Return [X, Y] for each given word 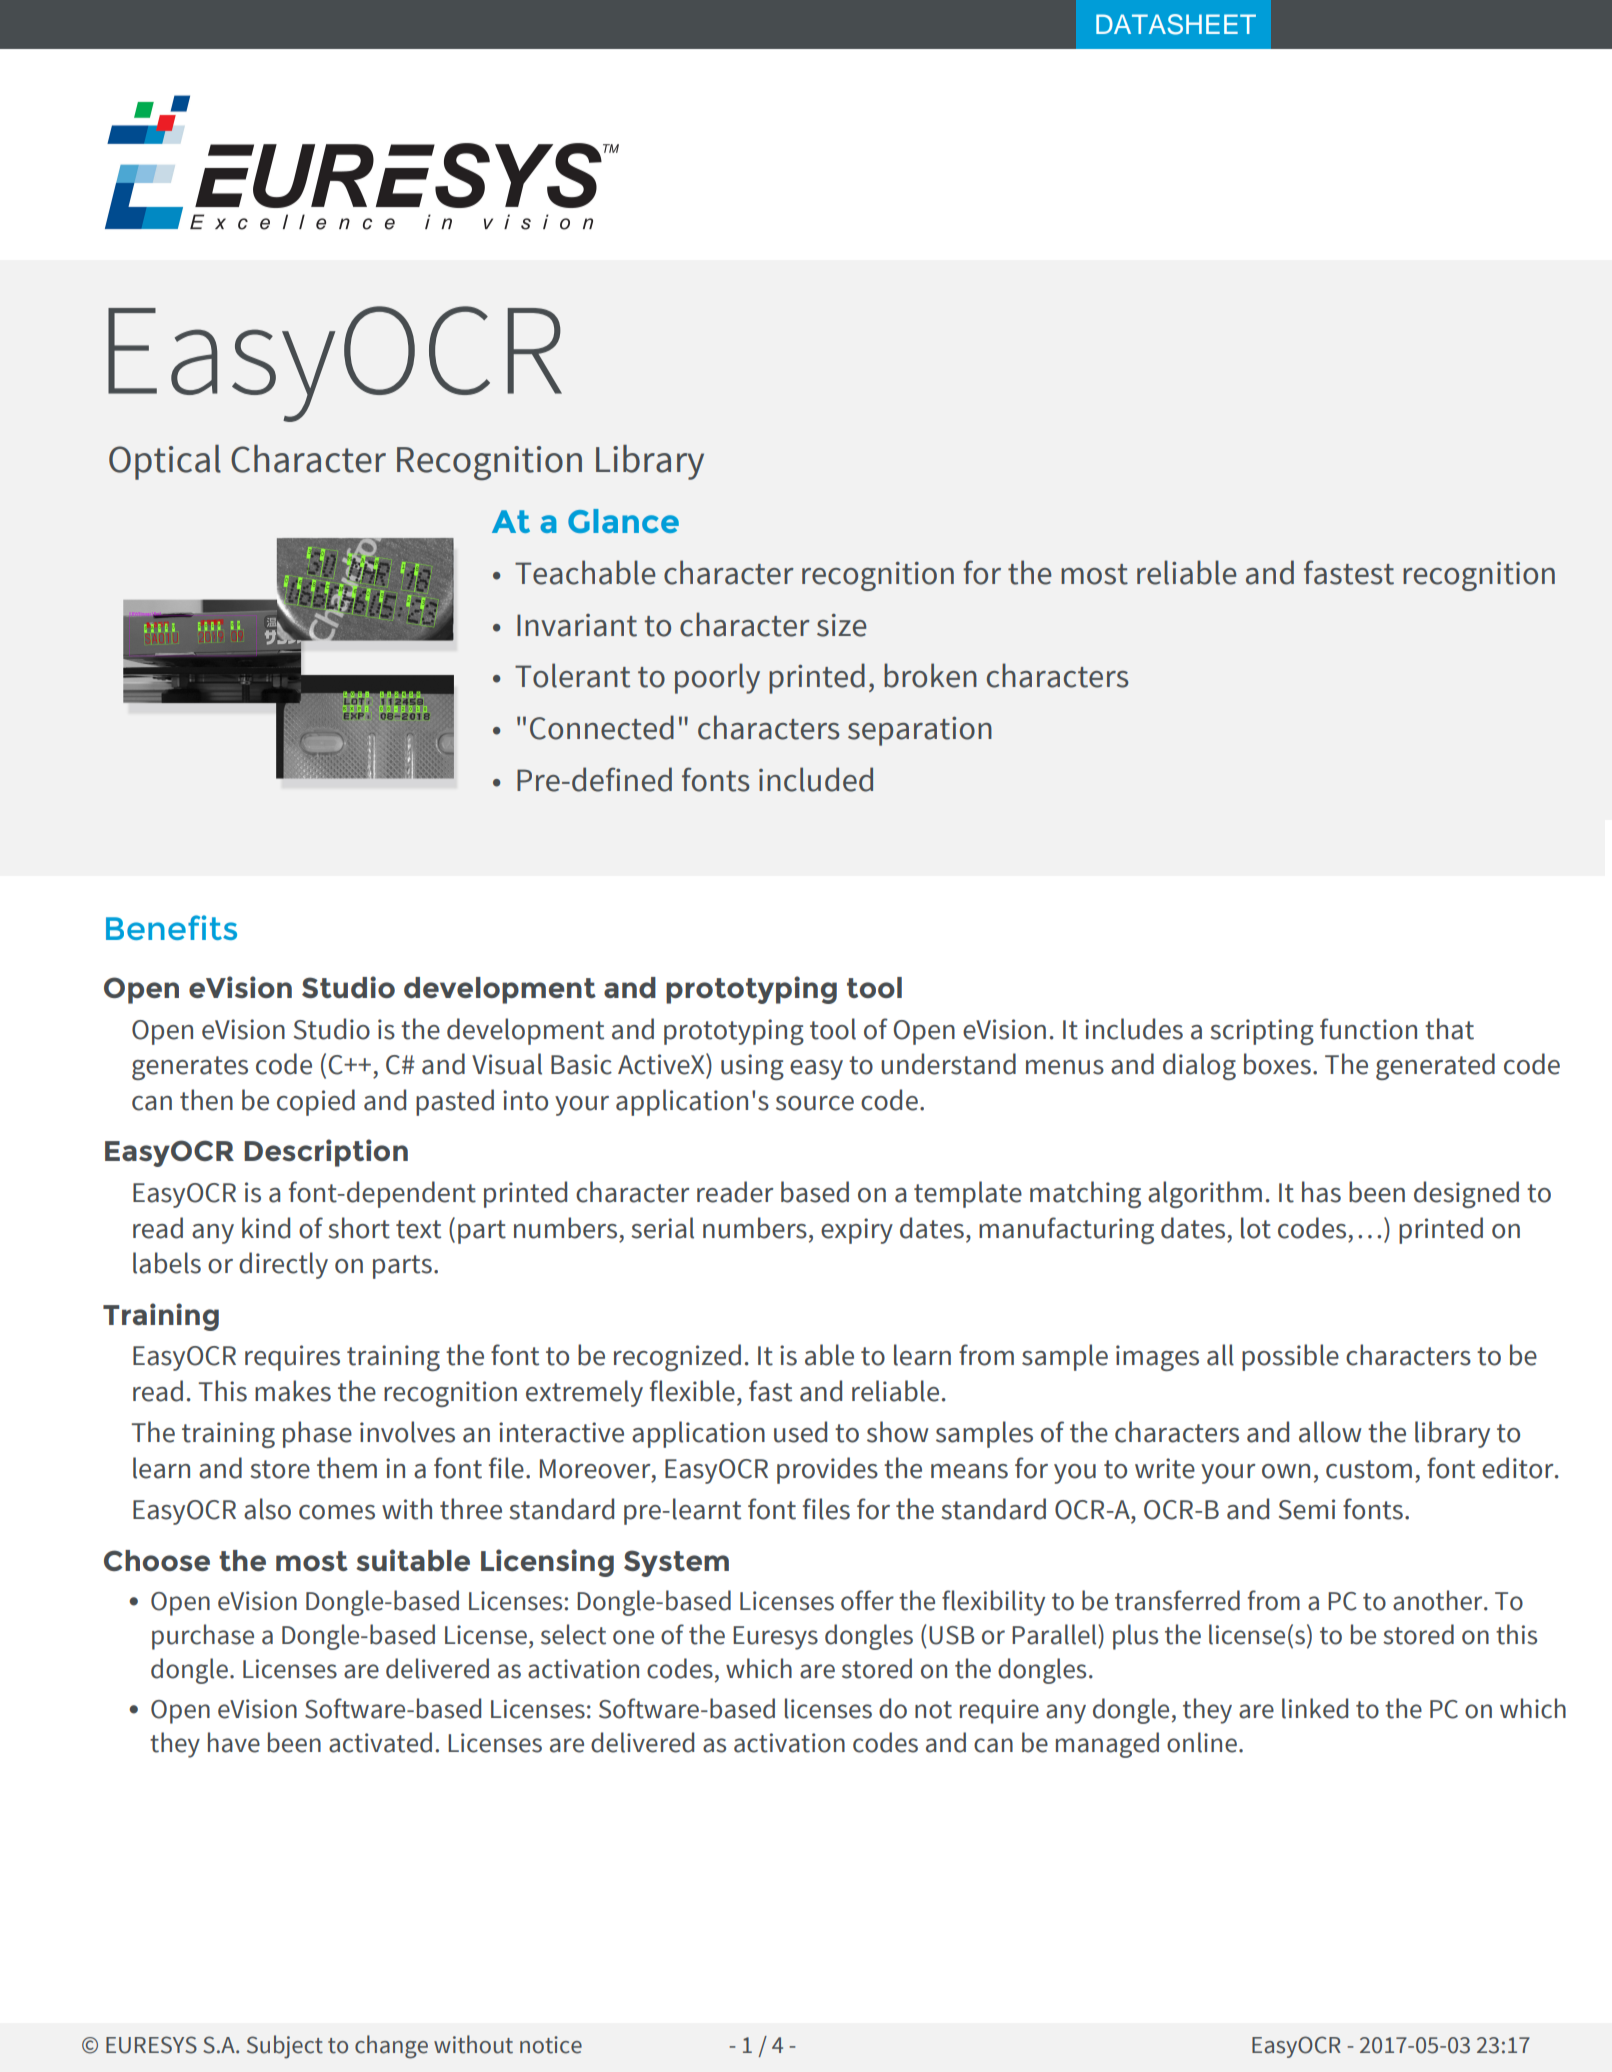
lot [1256, 1228]
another [1439, 1600]
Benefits [171, 927]
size [842, 625]
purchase [203, 1637]
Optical [165, 462]
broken [930, 675]
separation [920, 731]
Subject [285, 2047]
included [816, 779]
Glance [623, 521]
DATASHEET [1176, 24]
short [359, 1228]
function [1368, 1029]
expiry [857, 1231]
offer [867, 1600]
